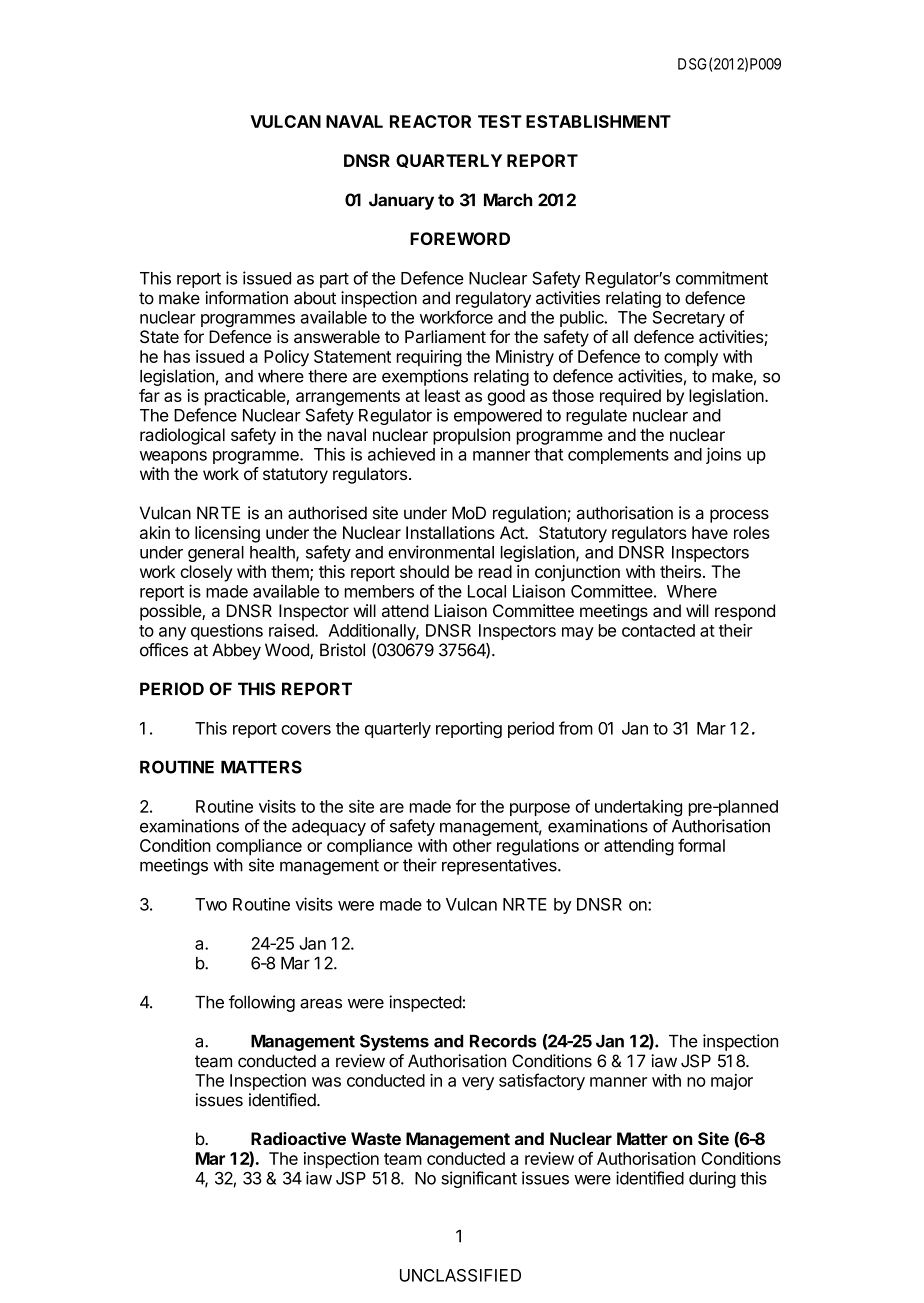  Describe the element at coordinates (227, 534) in the image. I see `licensing` at that location.
